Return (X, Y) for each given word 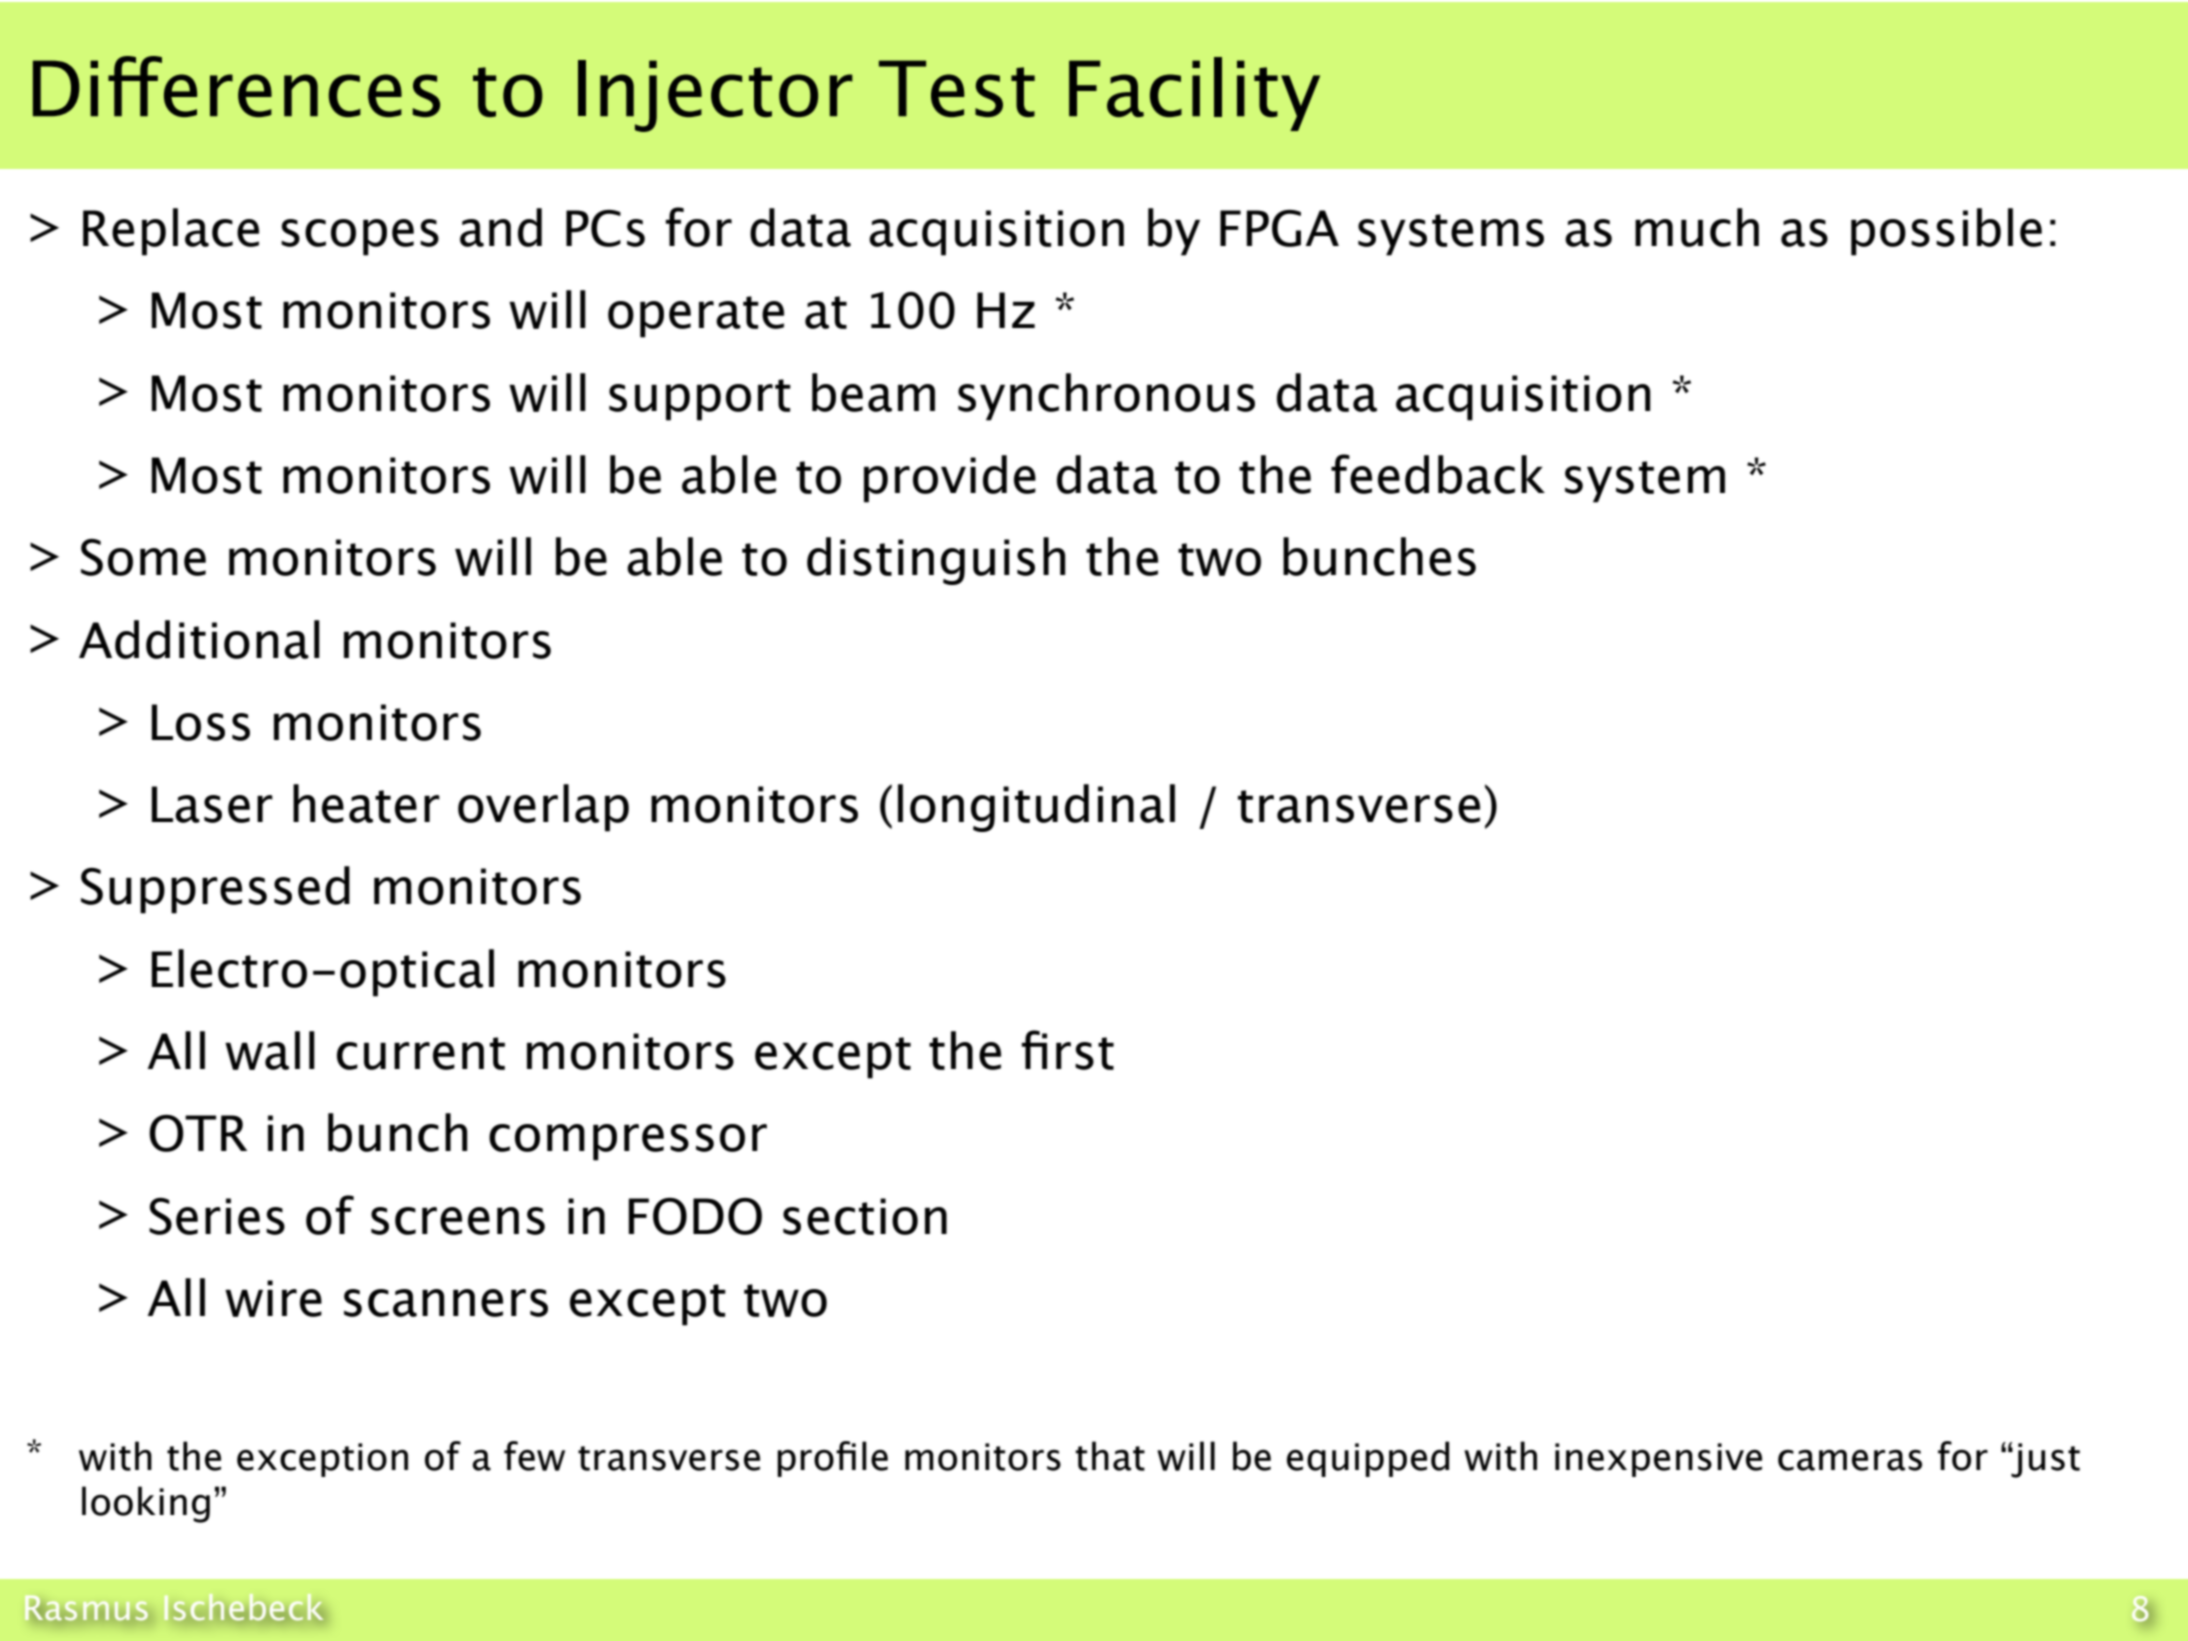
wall (270, 1050)
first (1067, 1050)
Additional (199, 639)
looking (146, 1504)
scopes (360, 237)
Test (957, 88)
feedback (1438, 474)
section (865, 1216)
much (1697, 227)
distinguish (936, 561)
